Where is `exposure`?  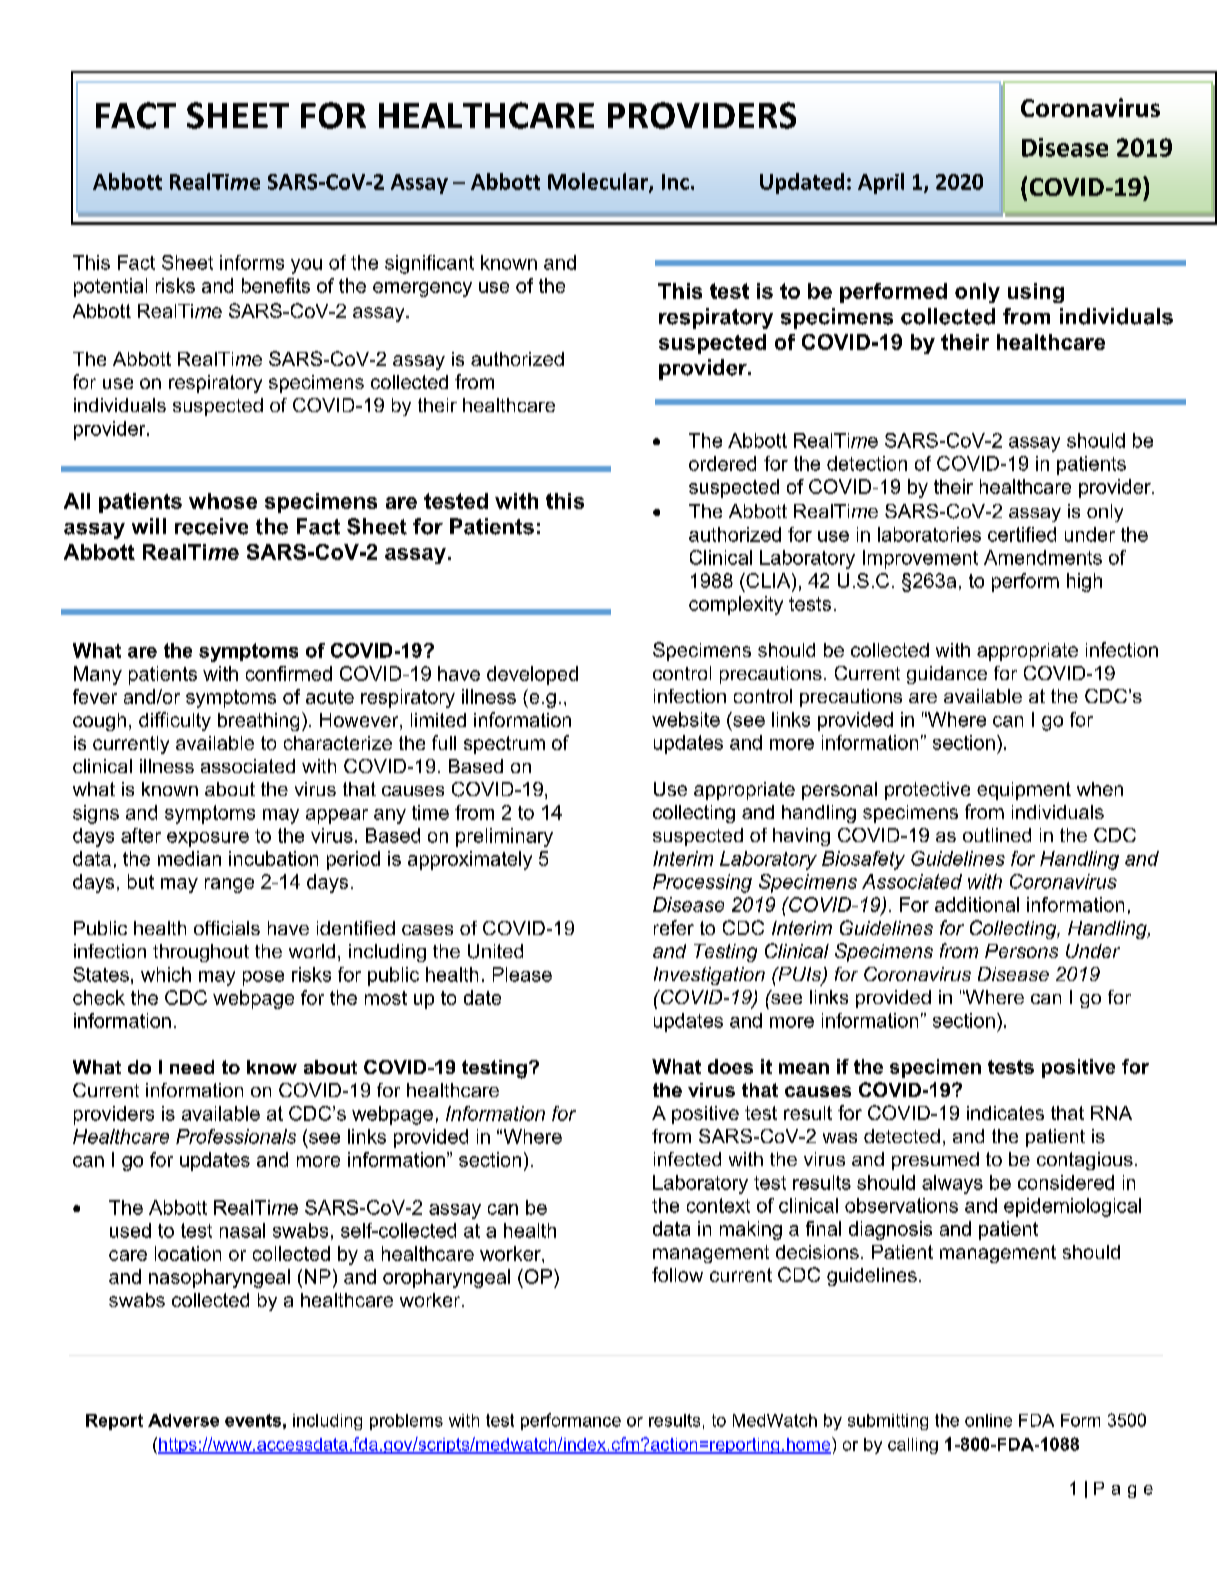 exposure is located at coordinates (208, 839).
